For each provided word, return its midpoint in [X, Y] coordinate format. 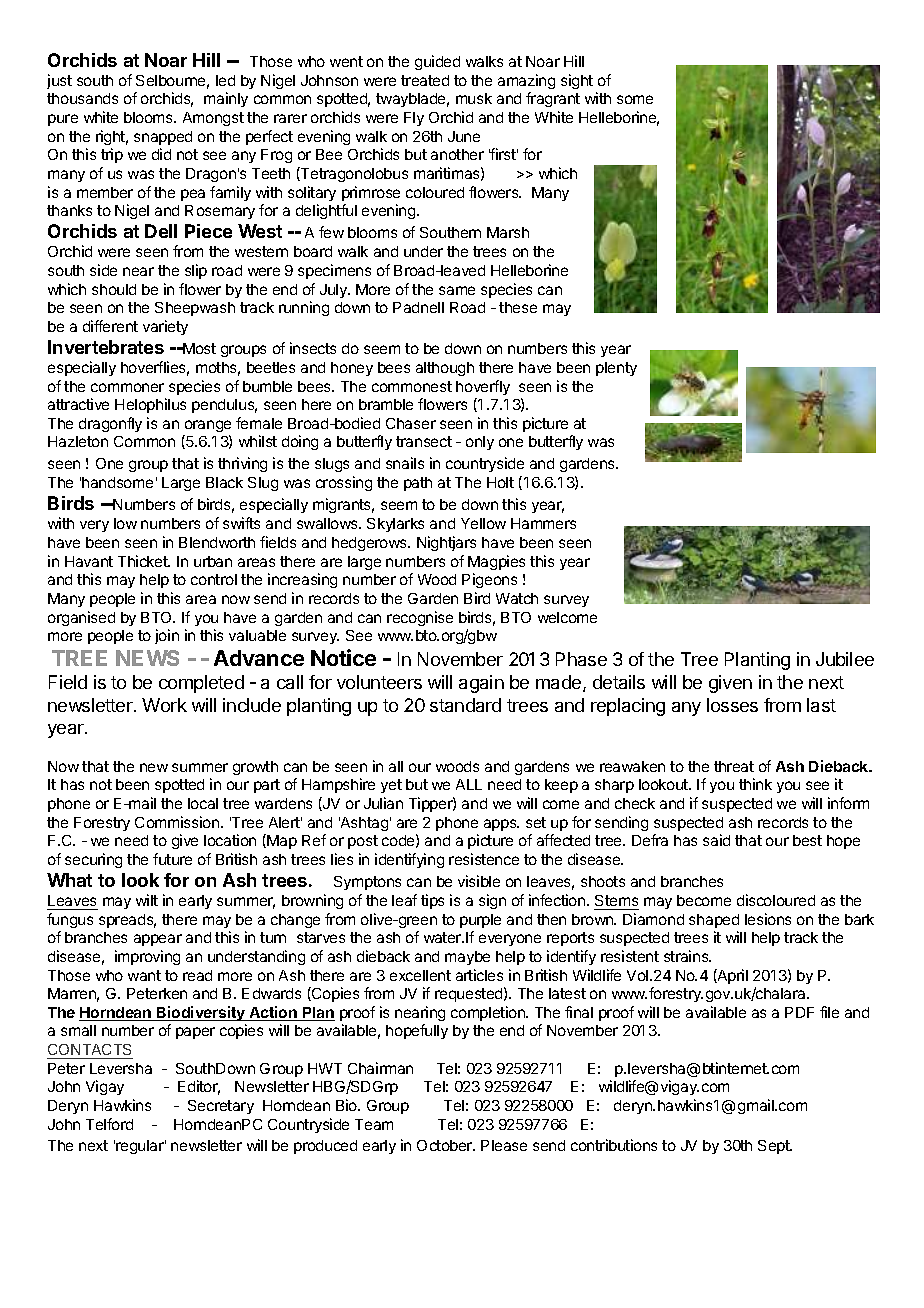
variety [165, 327]
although [445, 369]
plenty [616, 369]
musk [474, 98]
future [172, 859]
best [807, 840]
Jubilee [845, 659]
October [446, 1145]
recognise [420, 618]
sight [577, 81]
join [167, 636]
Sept [775, 1147]
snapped [163, 138]
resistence [484, 859]
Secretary [221, 1107]
